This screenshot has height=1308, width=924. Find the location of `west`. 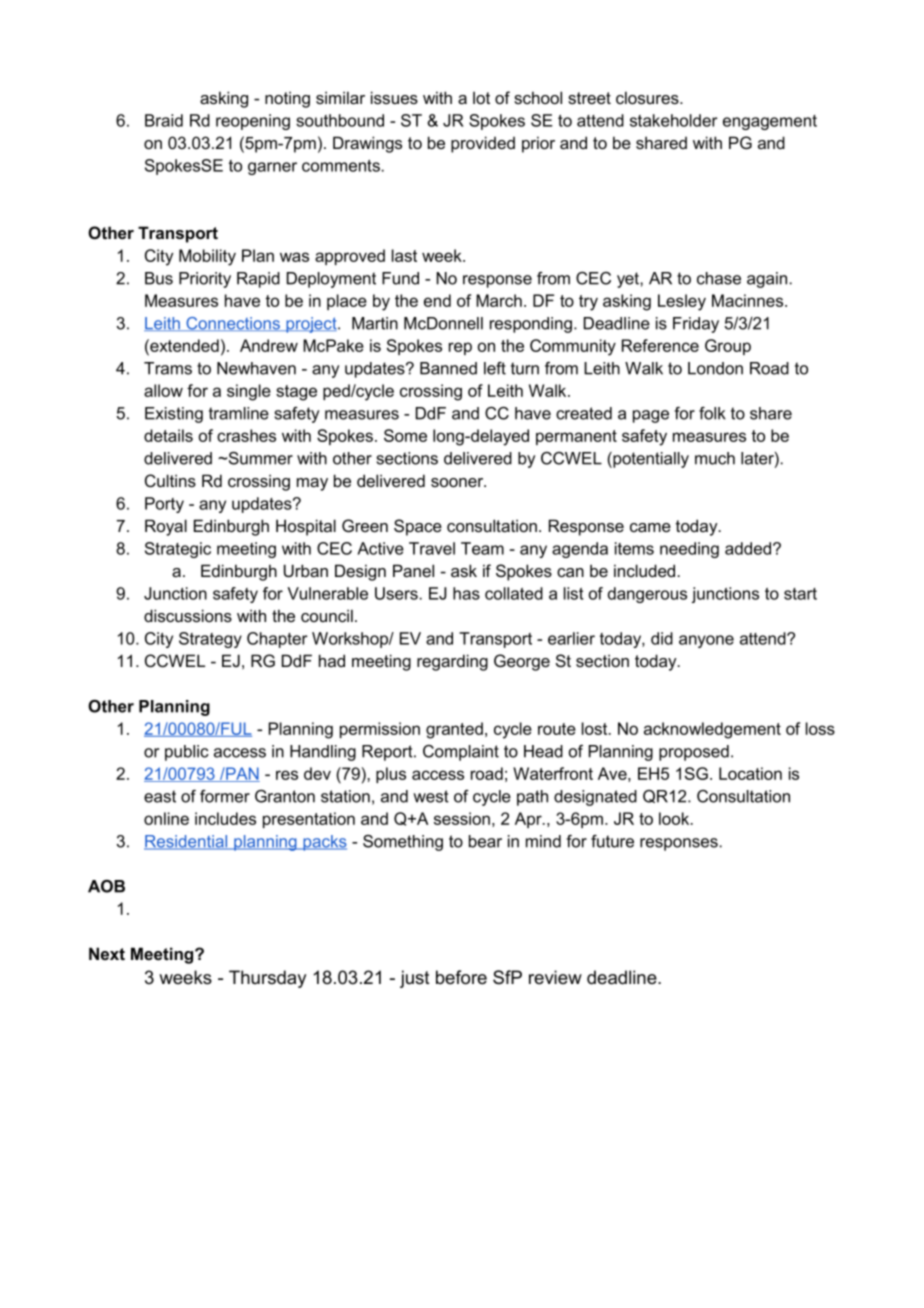

west is located at coordinates (431, 796).
